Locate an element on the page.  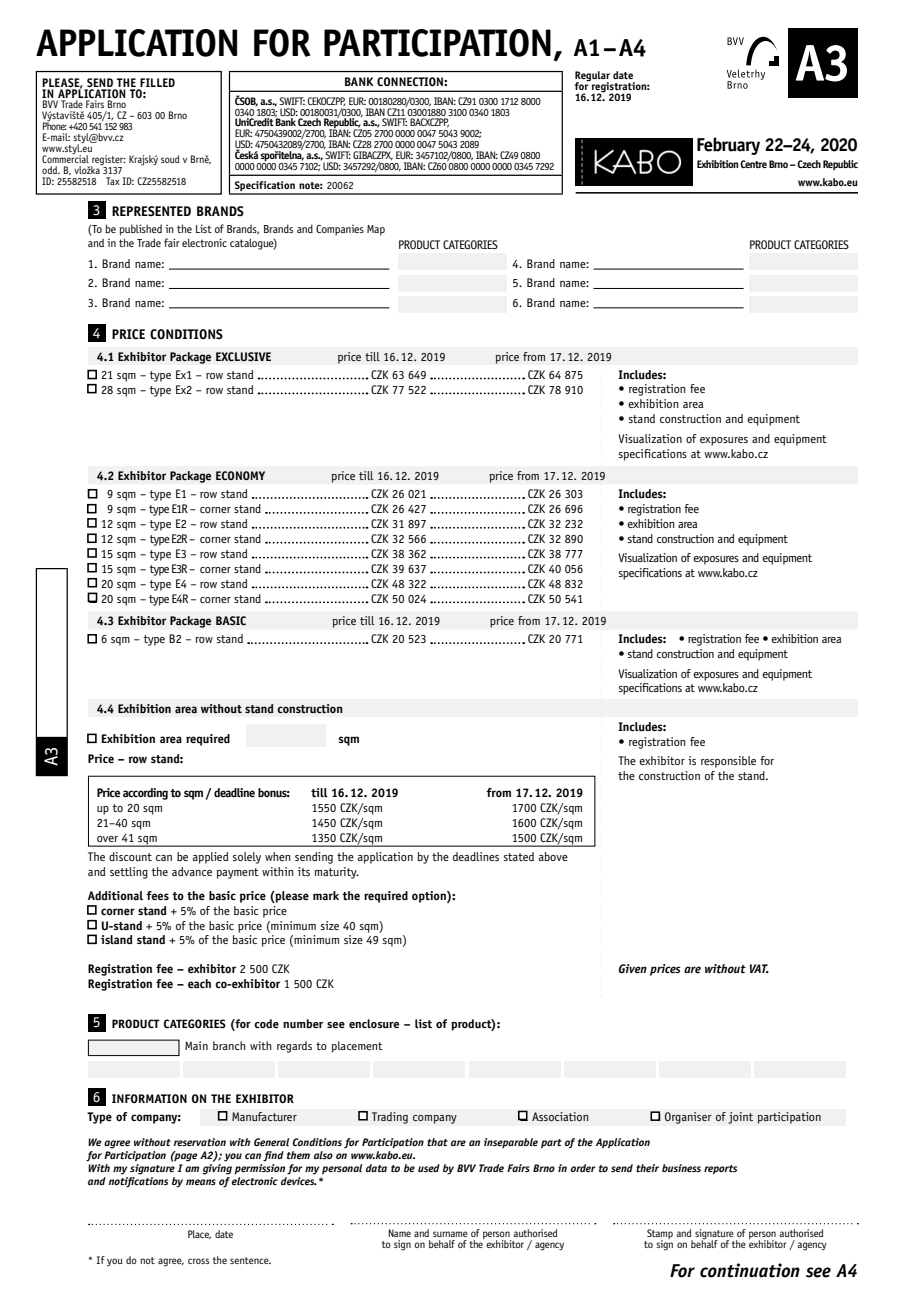
FILLED is located at coordinates (157, 82).
